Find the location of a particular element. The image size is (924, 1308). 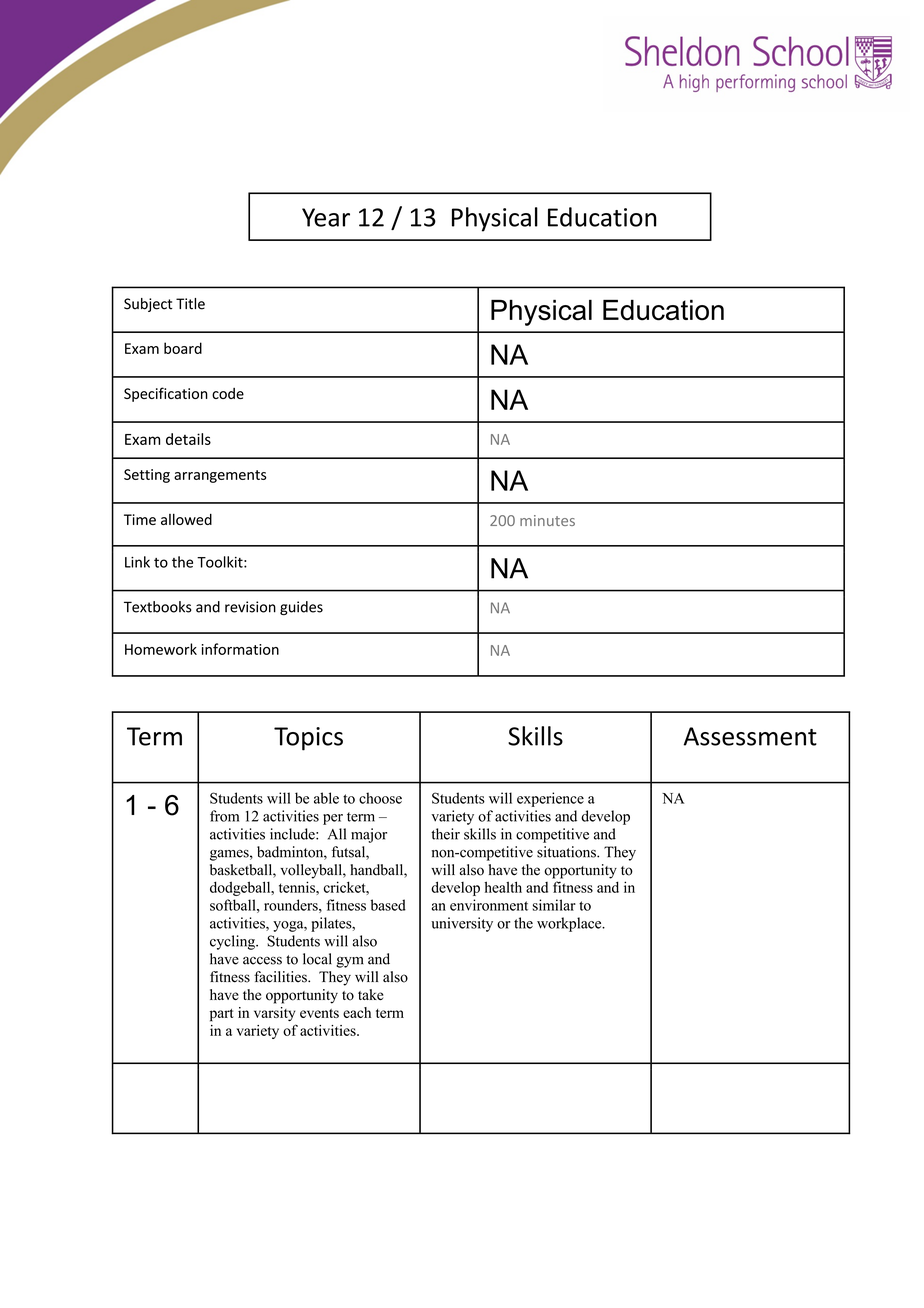

code is located at coordinates (228, 393).
